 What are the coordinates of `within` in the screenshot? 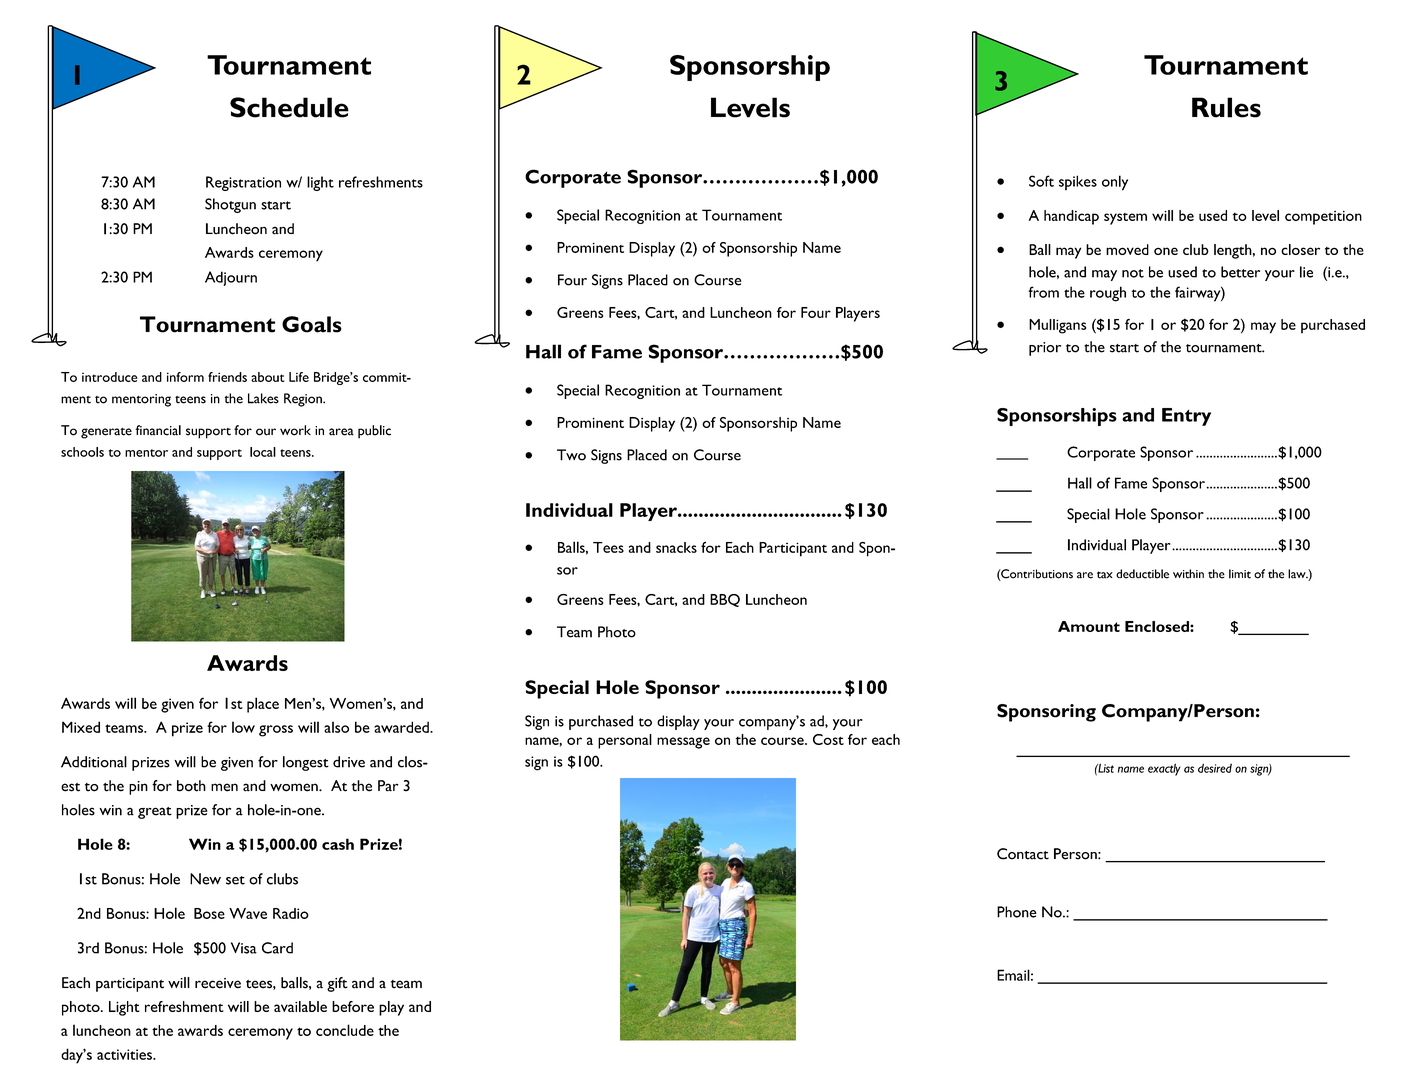 It's located at (1188, 574).
